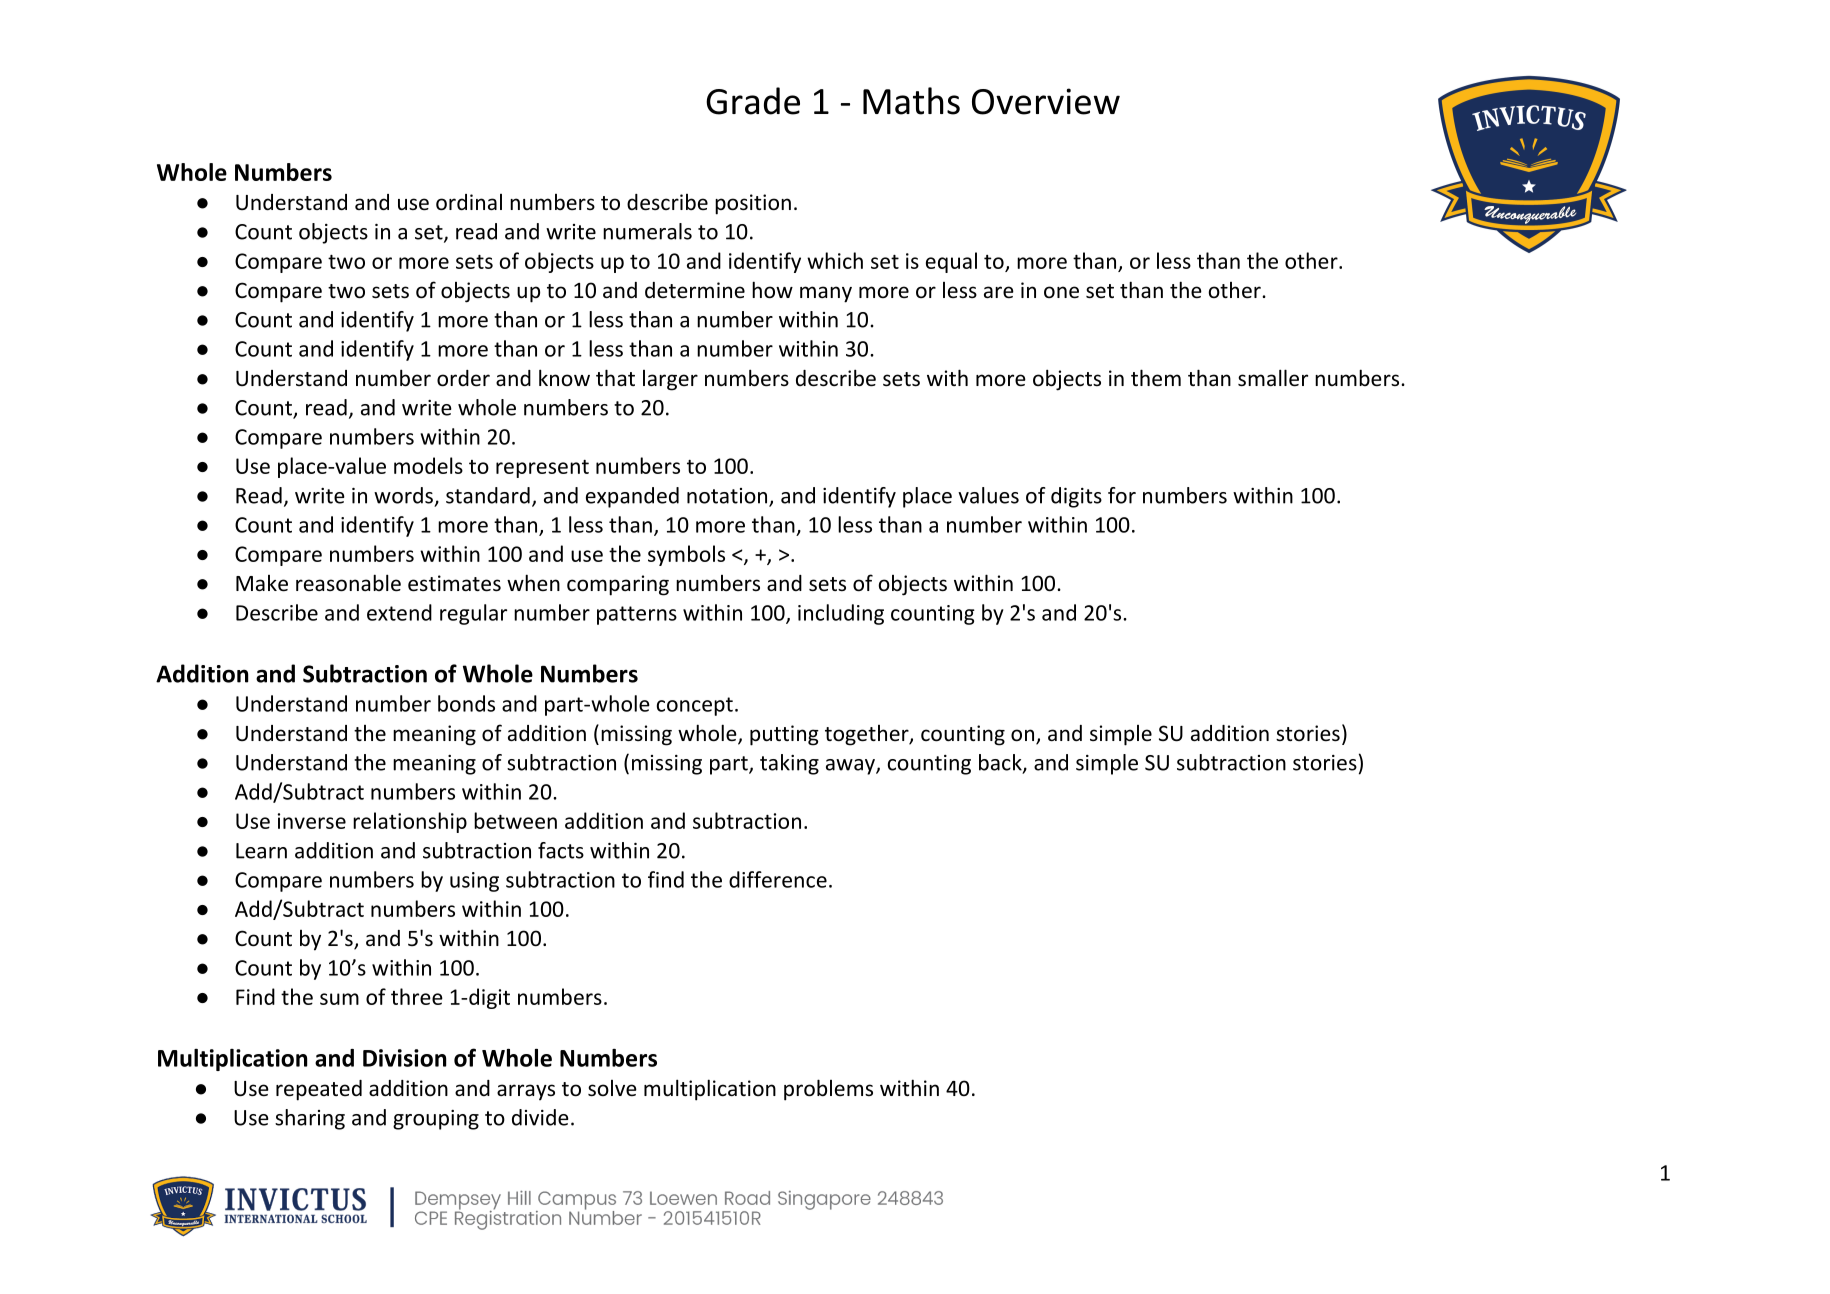 This document has width=1830, height=1294. I want to click on including, so click(841, 614).
